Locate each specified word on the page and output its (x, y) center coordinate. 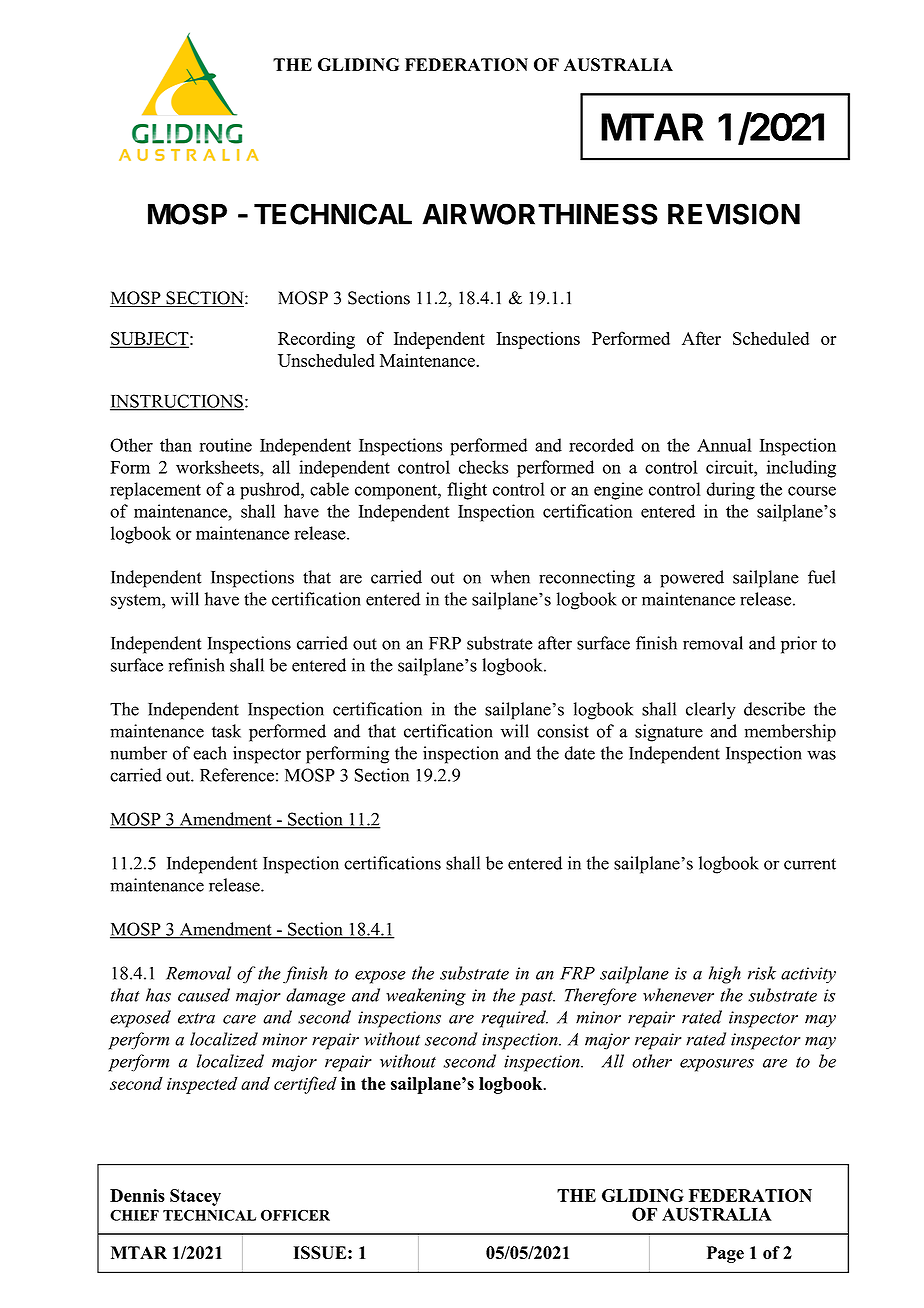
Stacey (195, 1197)
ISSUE (321, 1252)
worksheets (218, 467)
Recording (316, 340)
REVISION (734, 214)
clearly (711, 711)
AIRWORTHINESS (540, 214)
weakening (426, 997)
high (725, 975)
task (226, 731)
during (731, 491)
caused (204, 995)
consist (563, 731)
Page (725, 1254)
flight (467, 491)
